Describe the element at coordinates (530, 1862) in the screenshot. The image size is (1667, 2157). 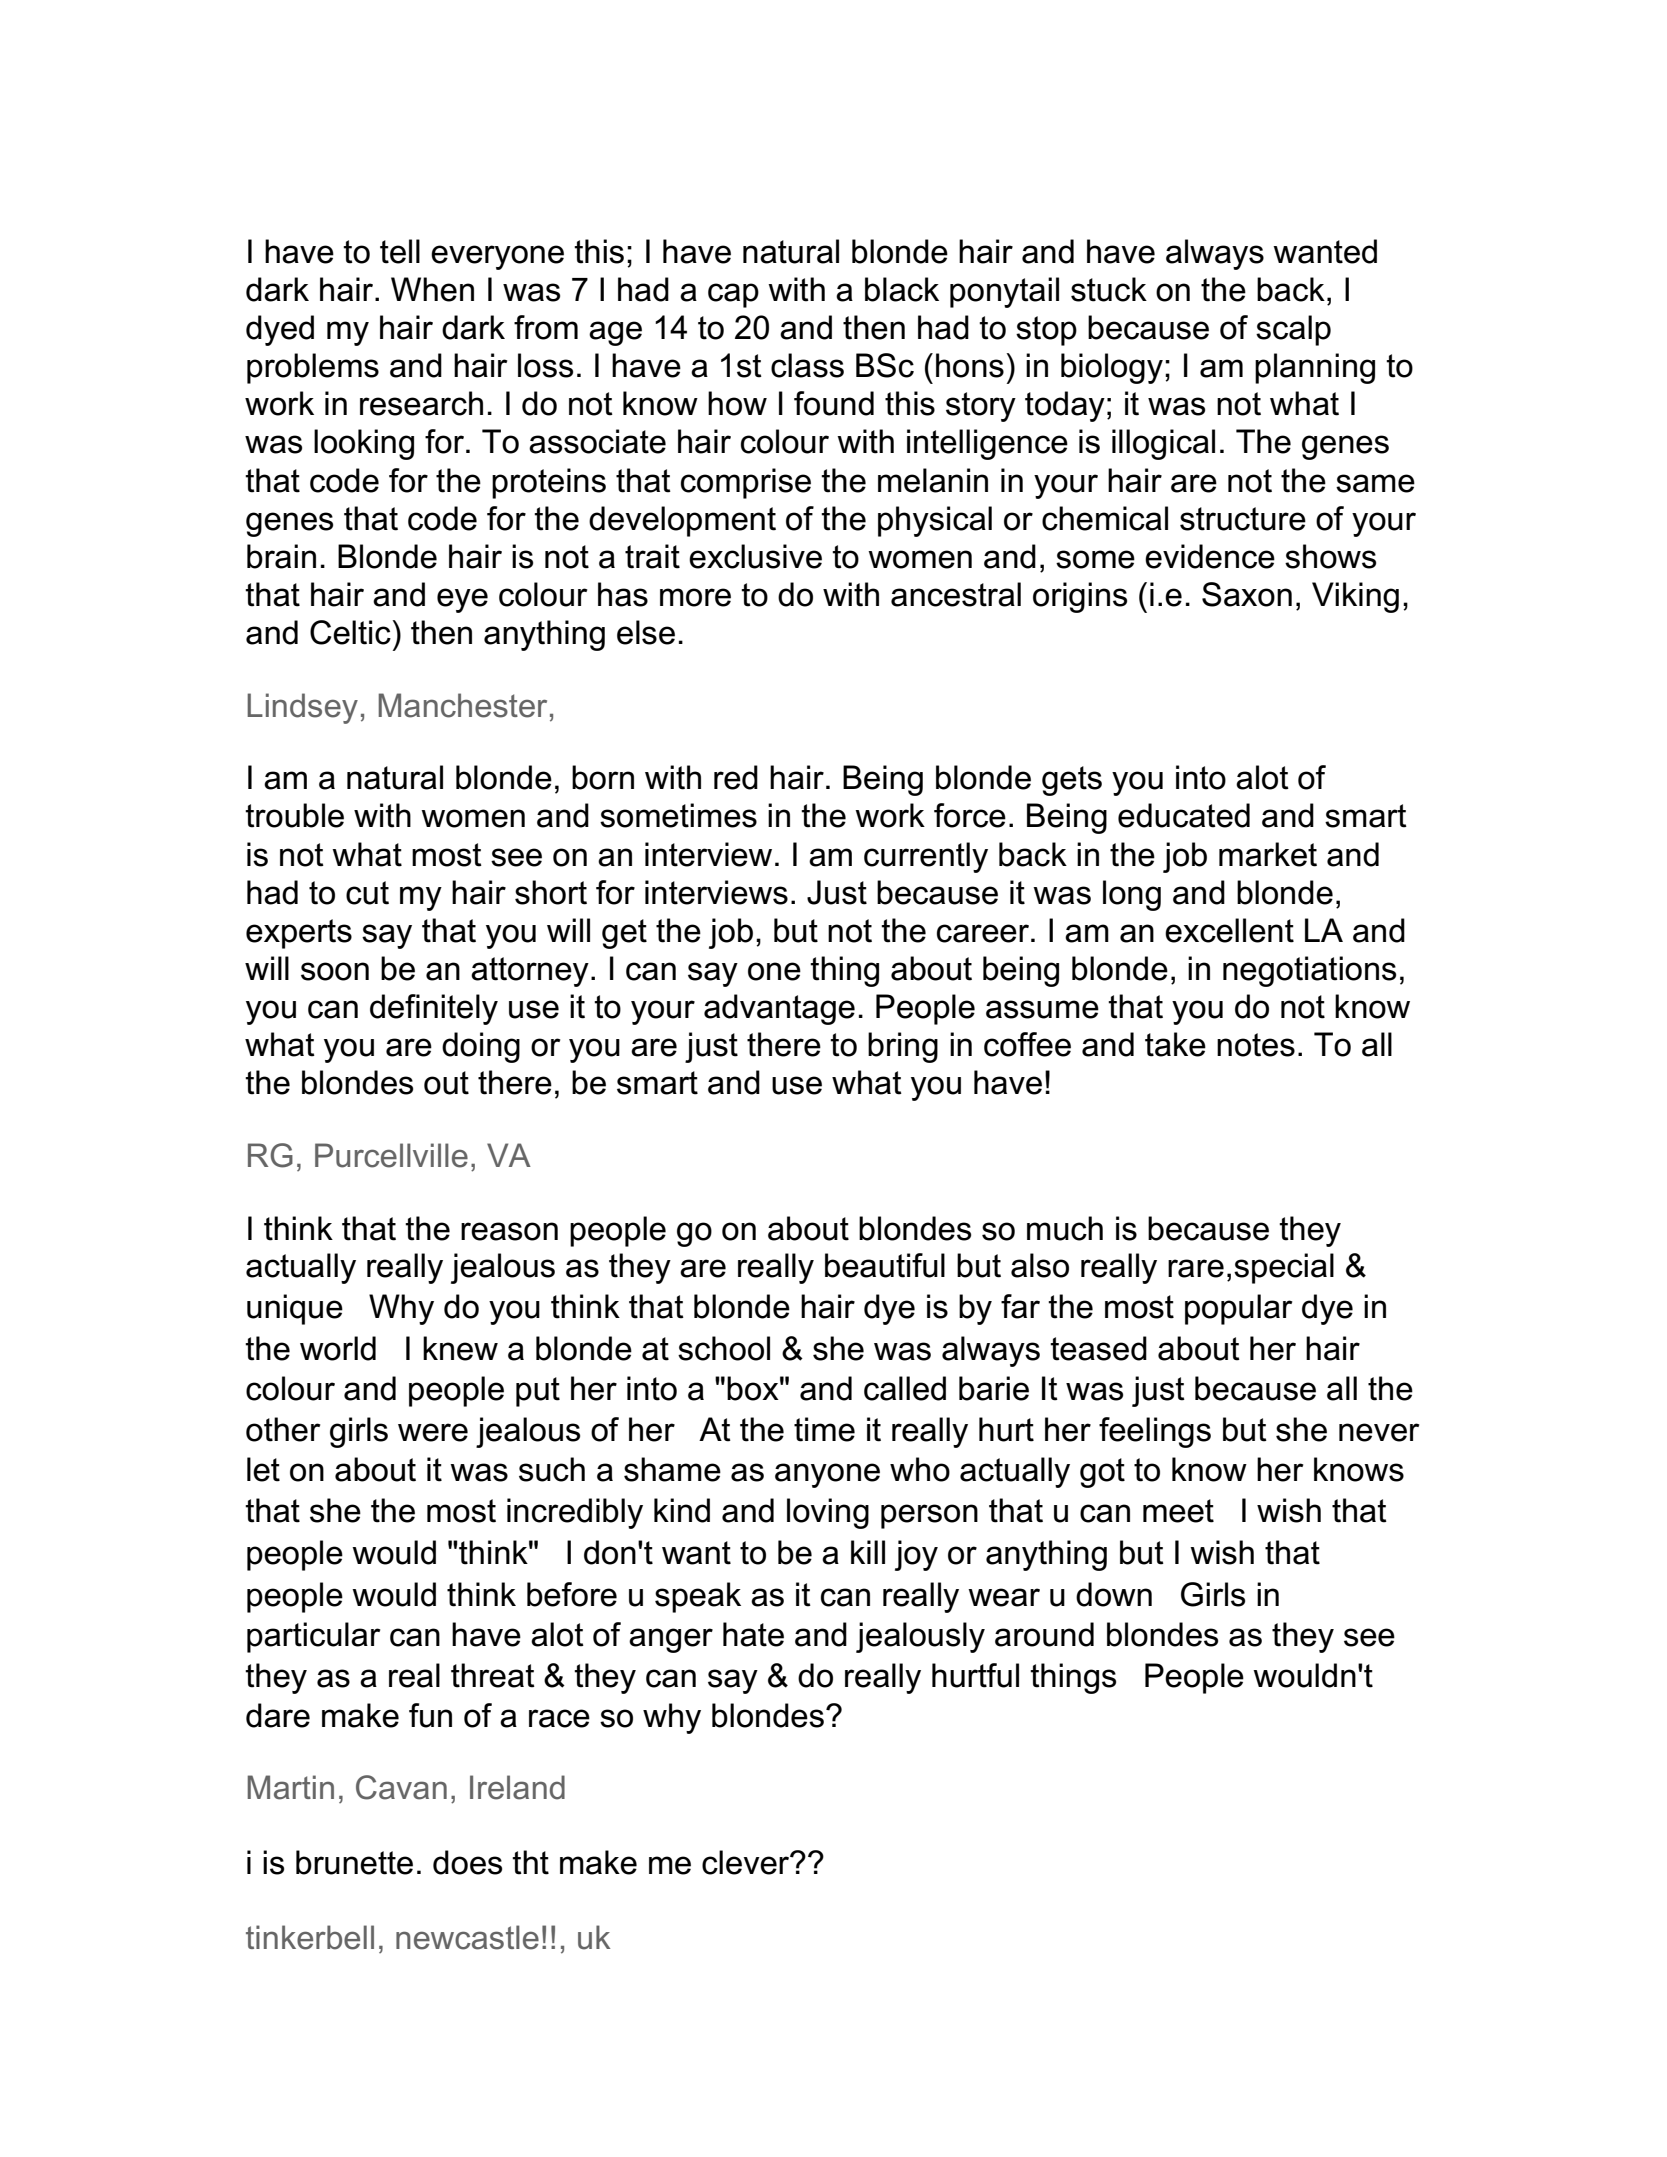
I see `tht` at that location.
